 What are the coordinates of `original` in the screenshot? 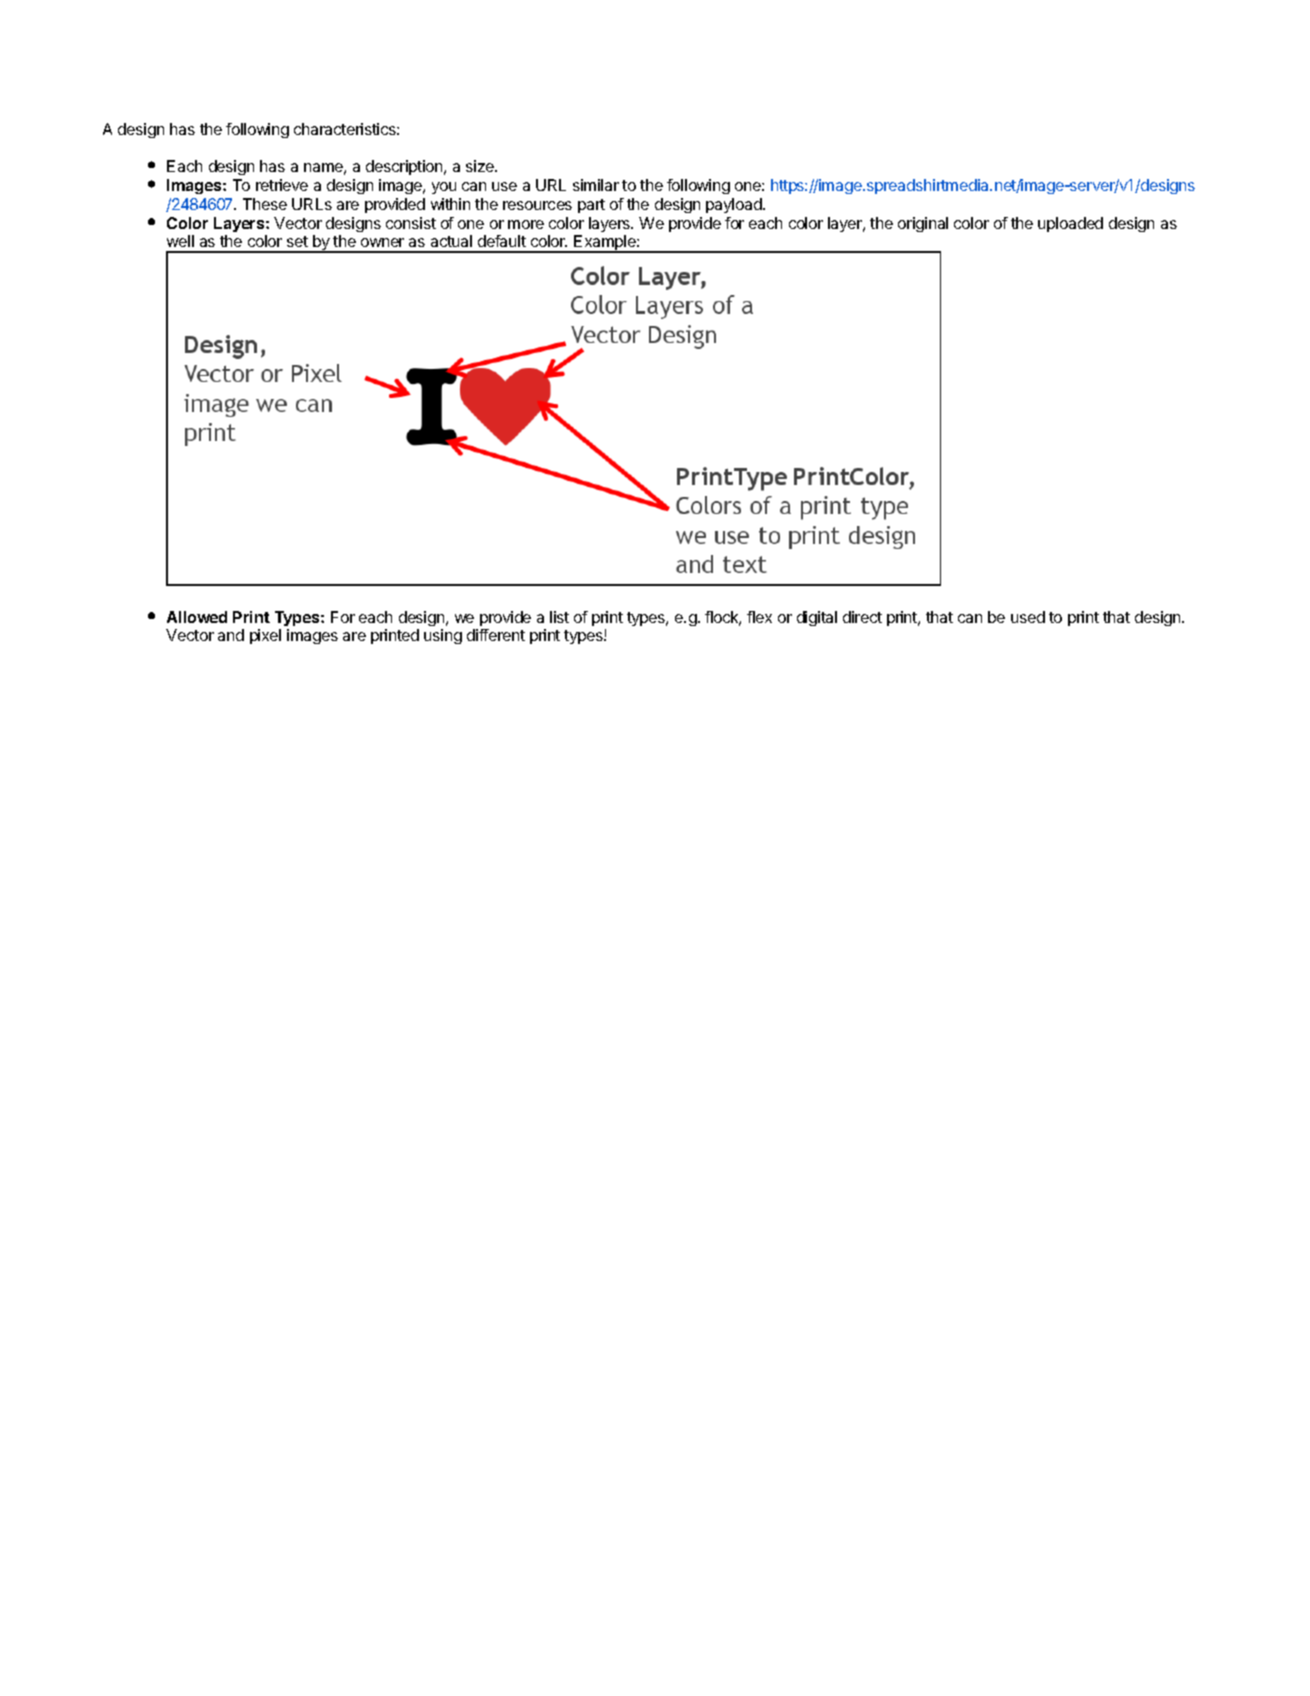 It's located at (923, 224).
